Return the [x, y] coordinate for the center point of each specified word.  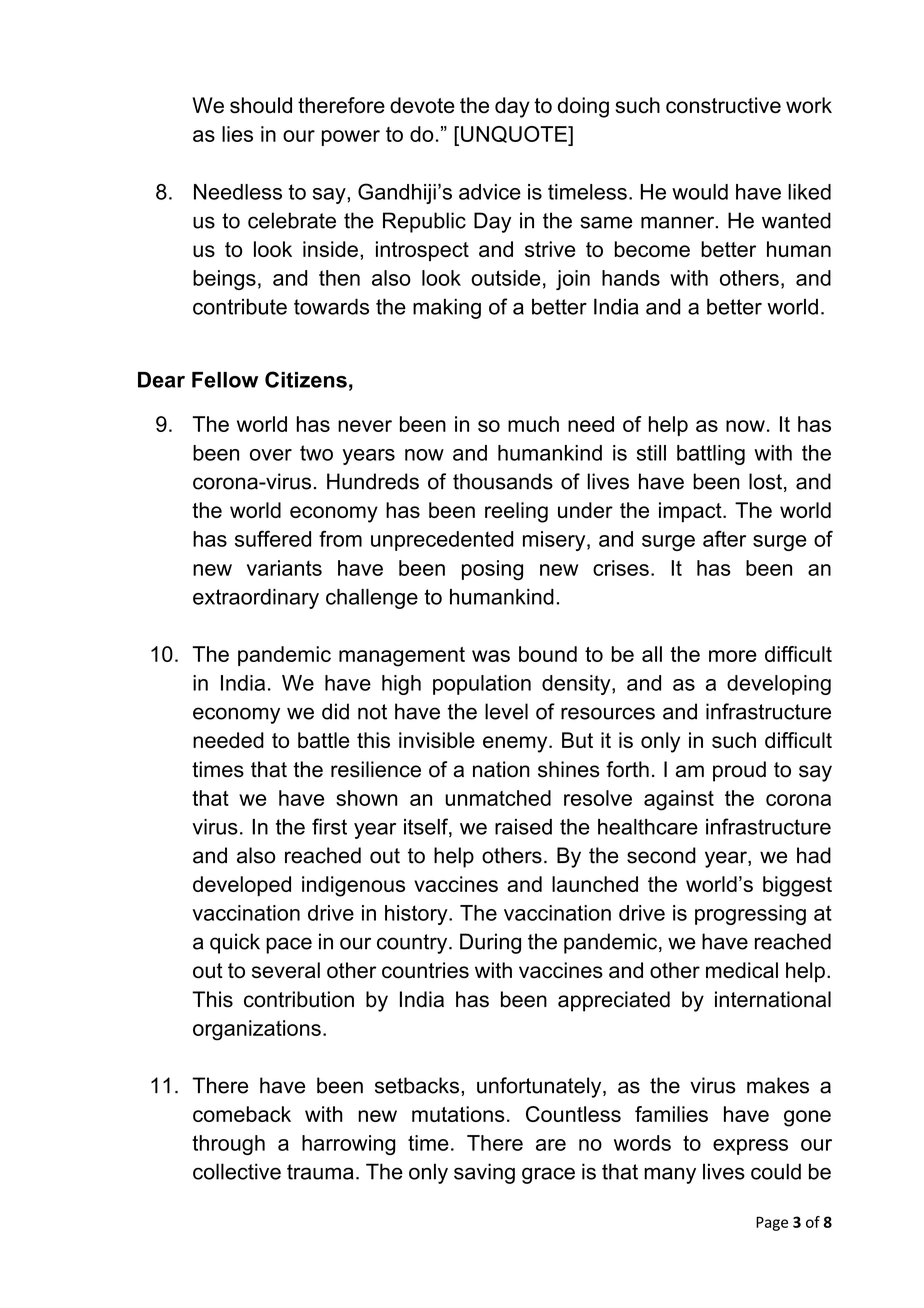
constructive [723, 105]
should [261, 105]
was [491, 656]
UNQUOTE [515, 135]
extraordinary [256, 599]
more [733, 656]
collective [237, 1171]
